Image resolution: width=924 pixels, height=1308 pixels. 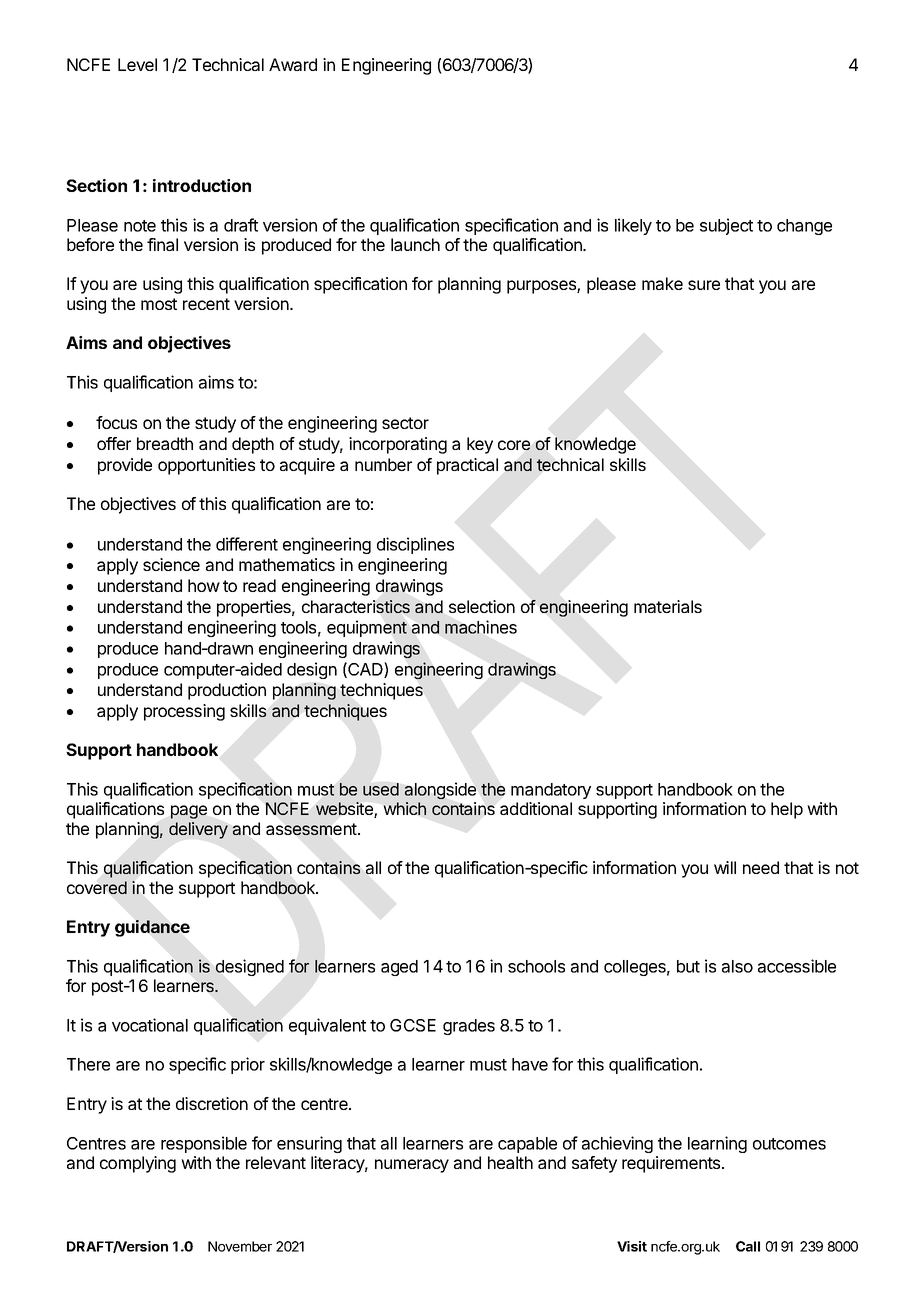 I want to click on complying, so click(x=138, y=1164).
